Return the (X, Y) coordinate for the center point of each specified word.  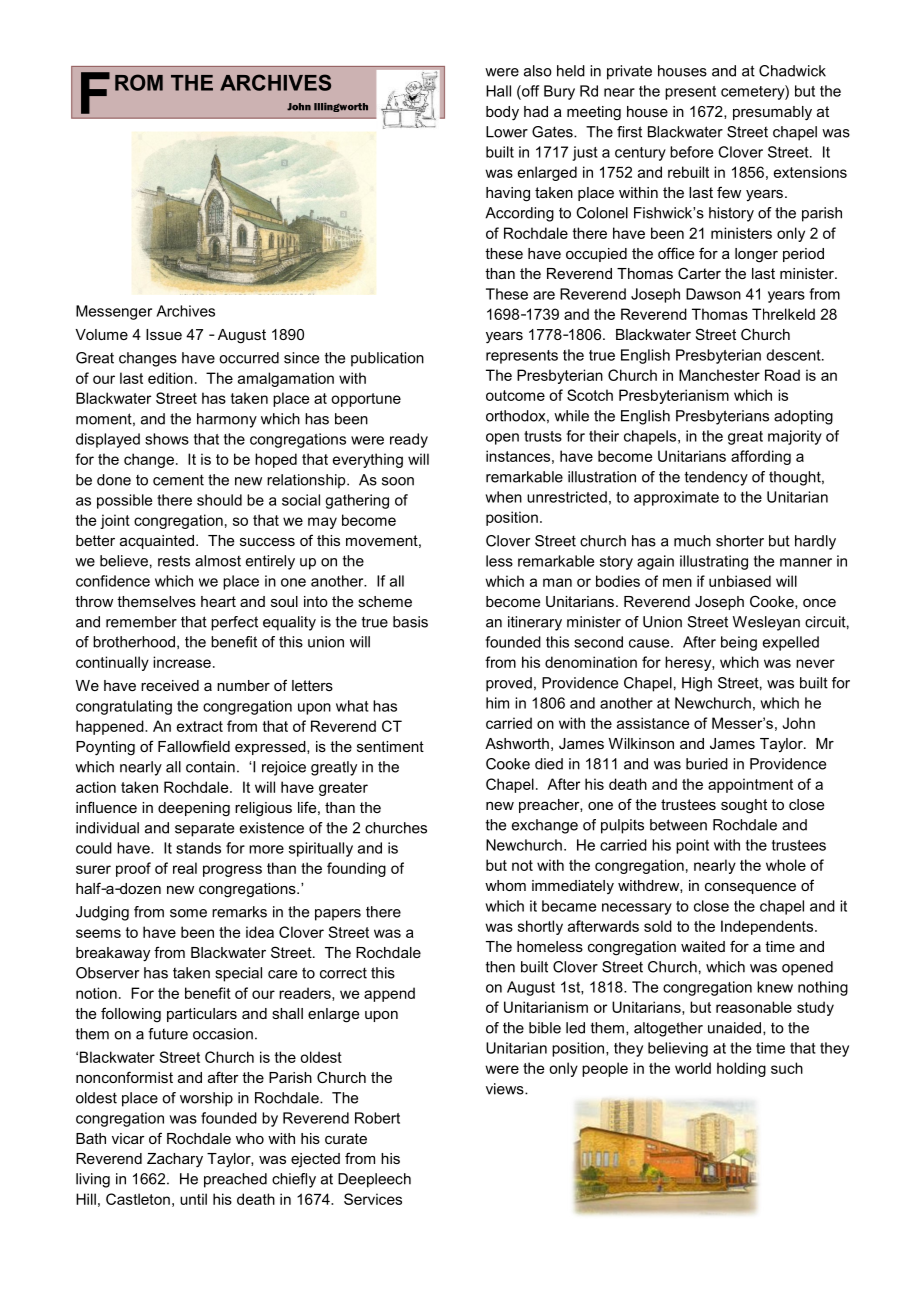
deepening (194, 809)
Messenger (114, 312)
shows (167, 439)
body (502, 113)
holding (741, 1069)
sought (744, 806)
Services (373, 1199)
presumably (772, 113)
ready (409, 440)
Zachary (175, 1160)
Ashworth (517, 743)
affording (761, 457)
